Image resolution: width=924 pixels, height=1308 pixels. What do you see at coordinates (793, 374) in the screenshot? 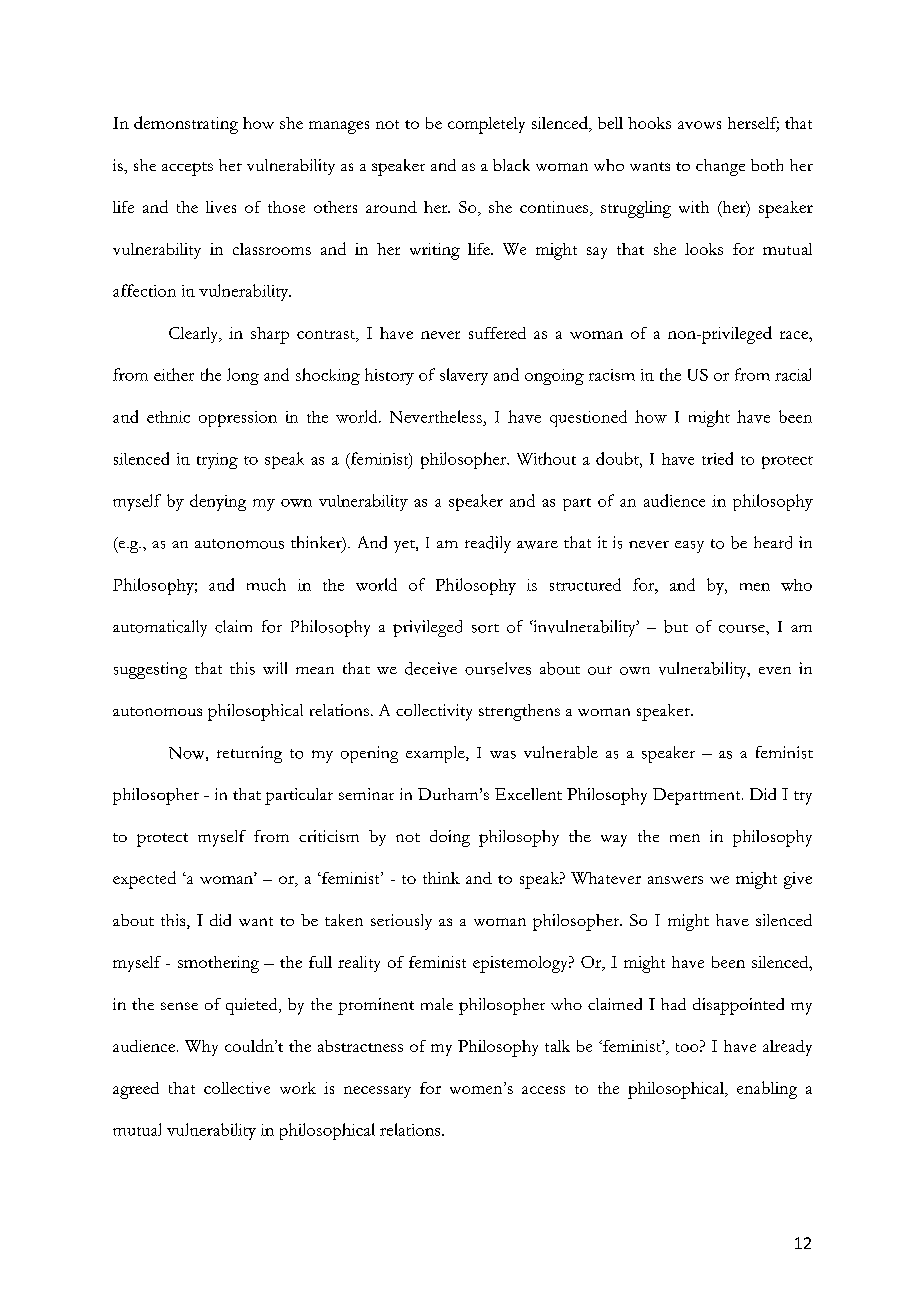
I see `racial` at bounding box center [793, 374].
